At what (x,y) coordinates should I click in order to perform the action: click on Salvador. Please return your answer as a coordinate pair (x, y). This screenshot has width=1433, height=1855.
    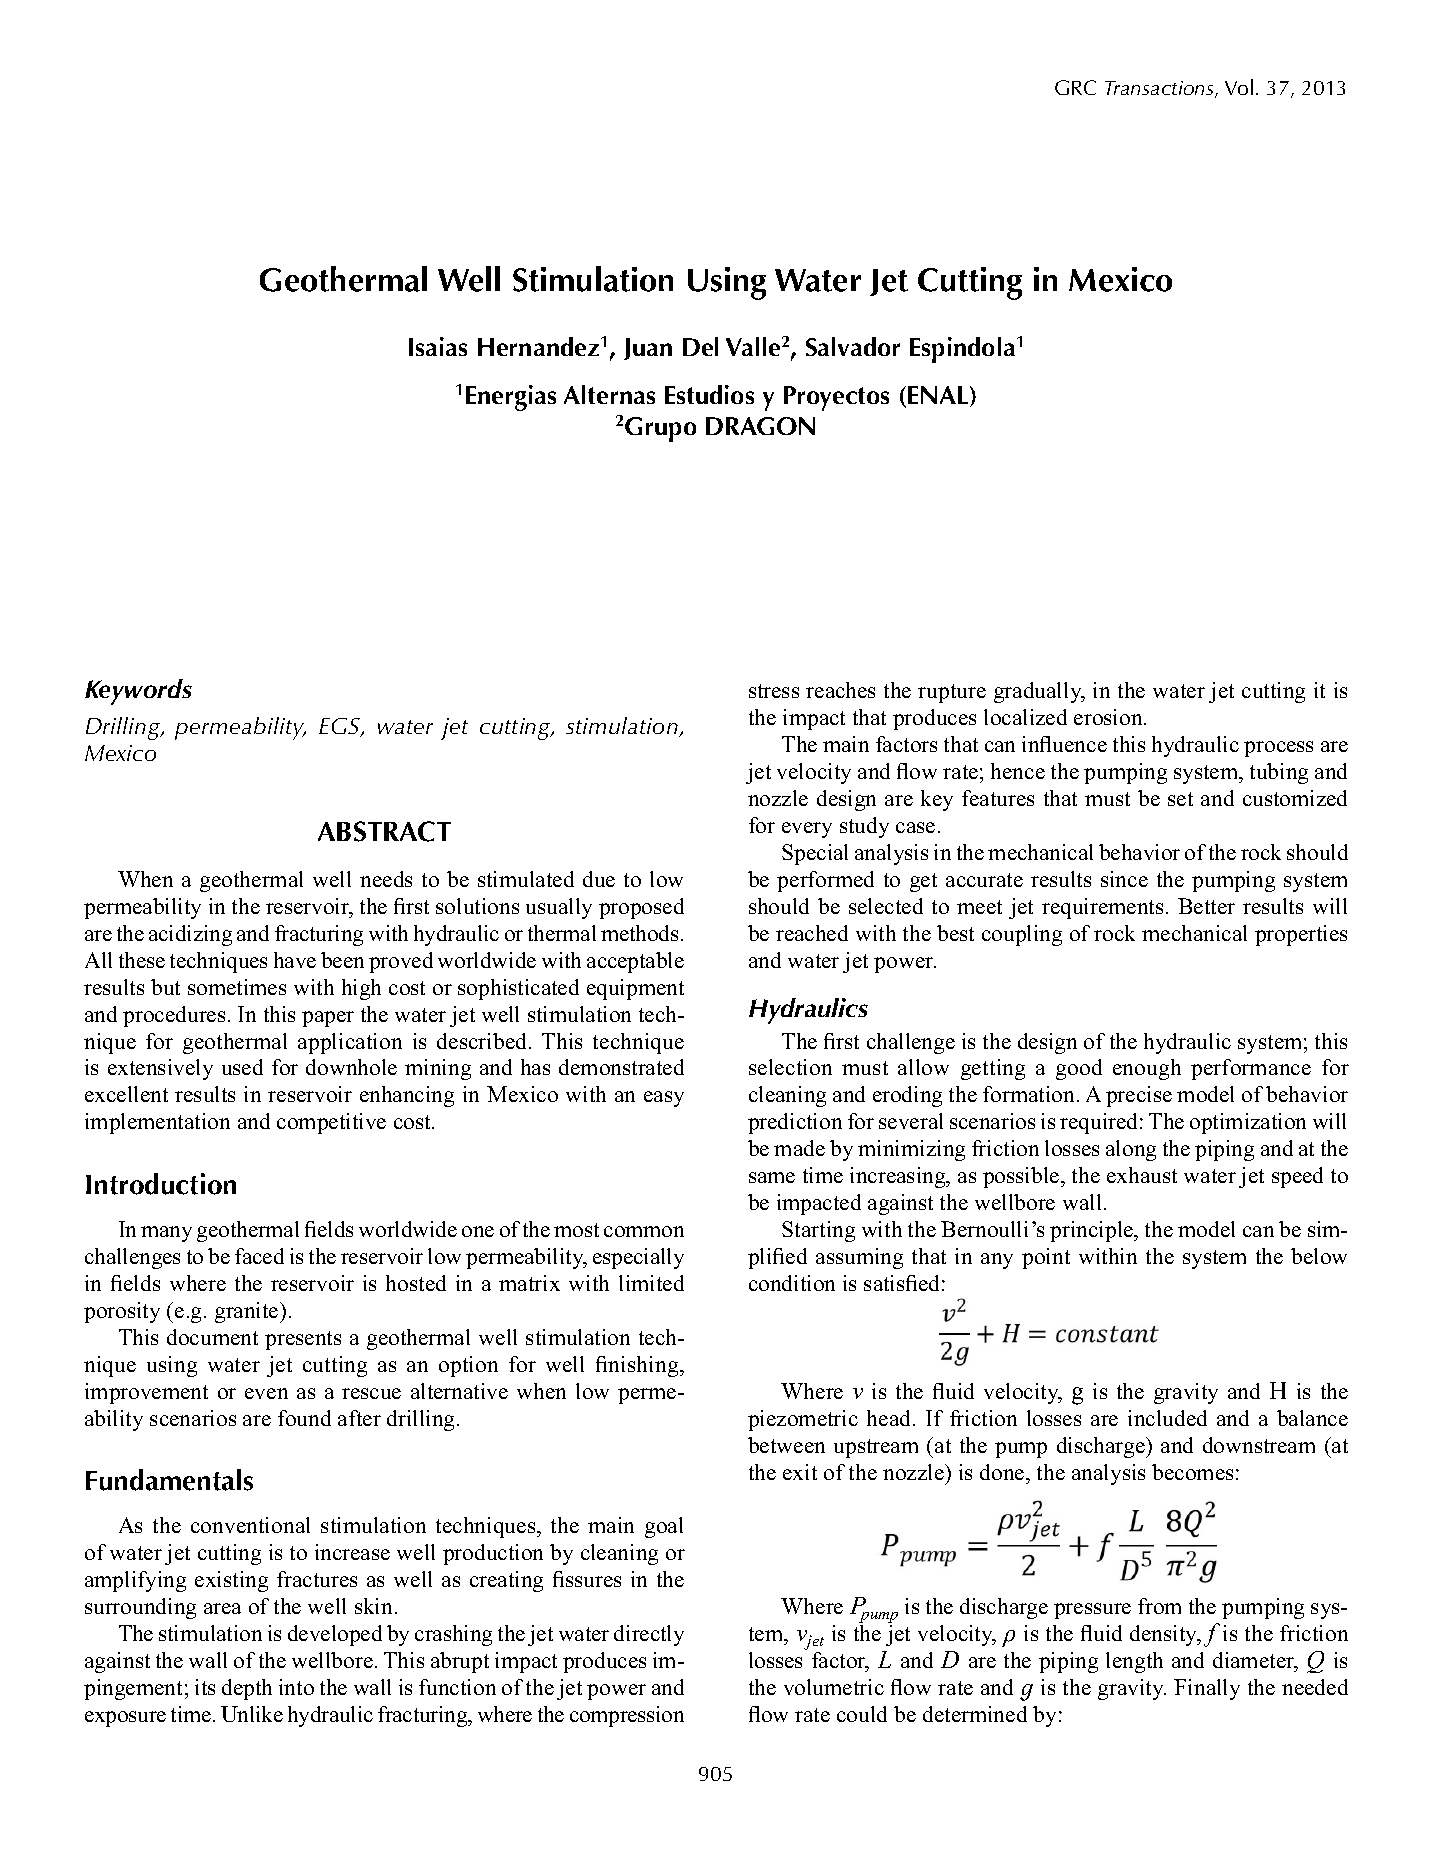
    Looking at the image, I should click on (853, 346).
